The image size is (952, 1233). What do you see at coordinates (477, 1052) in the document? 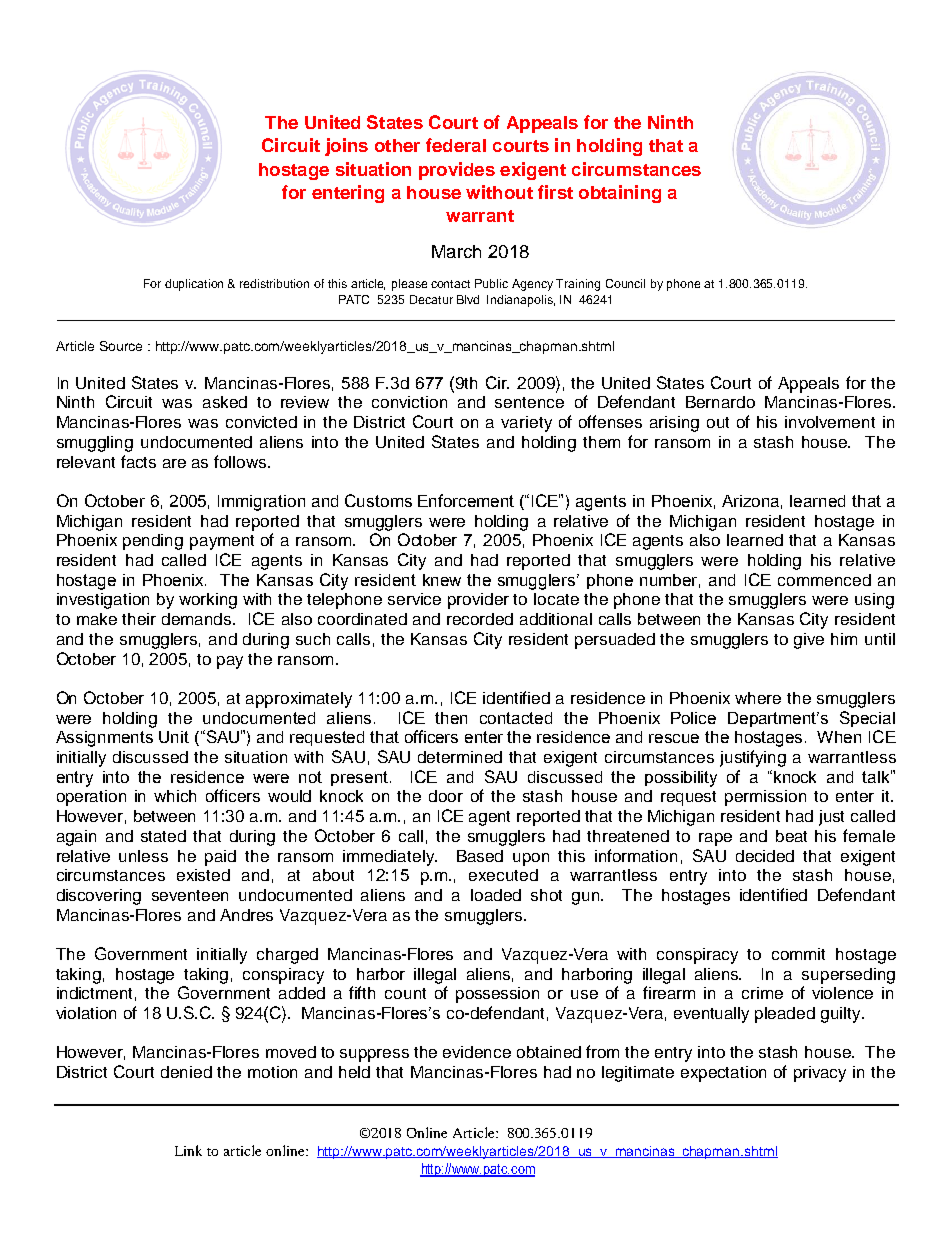
I see `evidence` at bounding box center [477, 1052].
